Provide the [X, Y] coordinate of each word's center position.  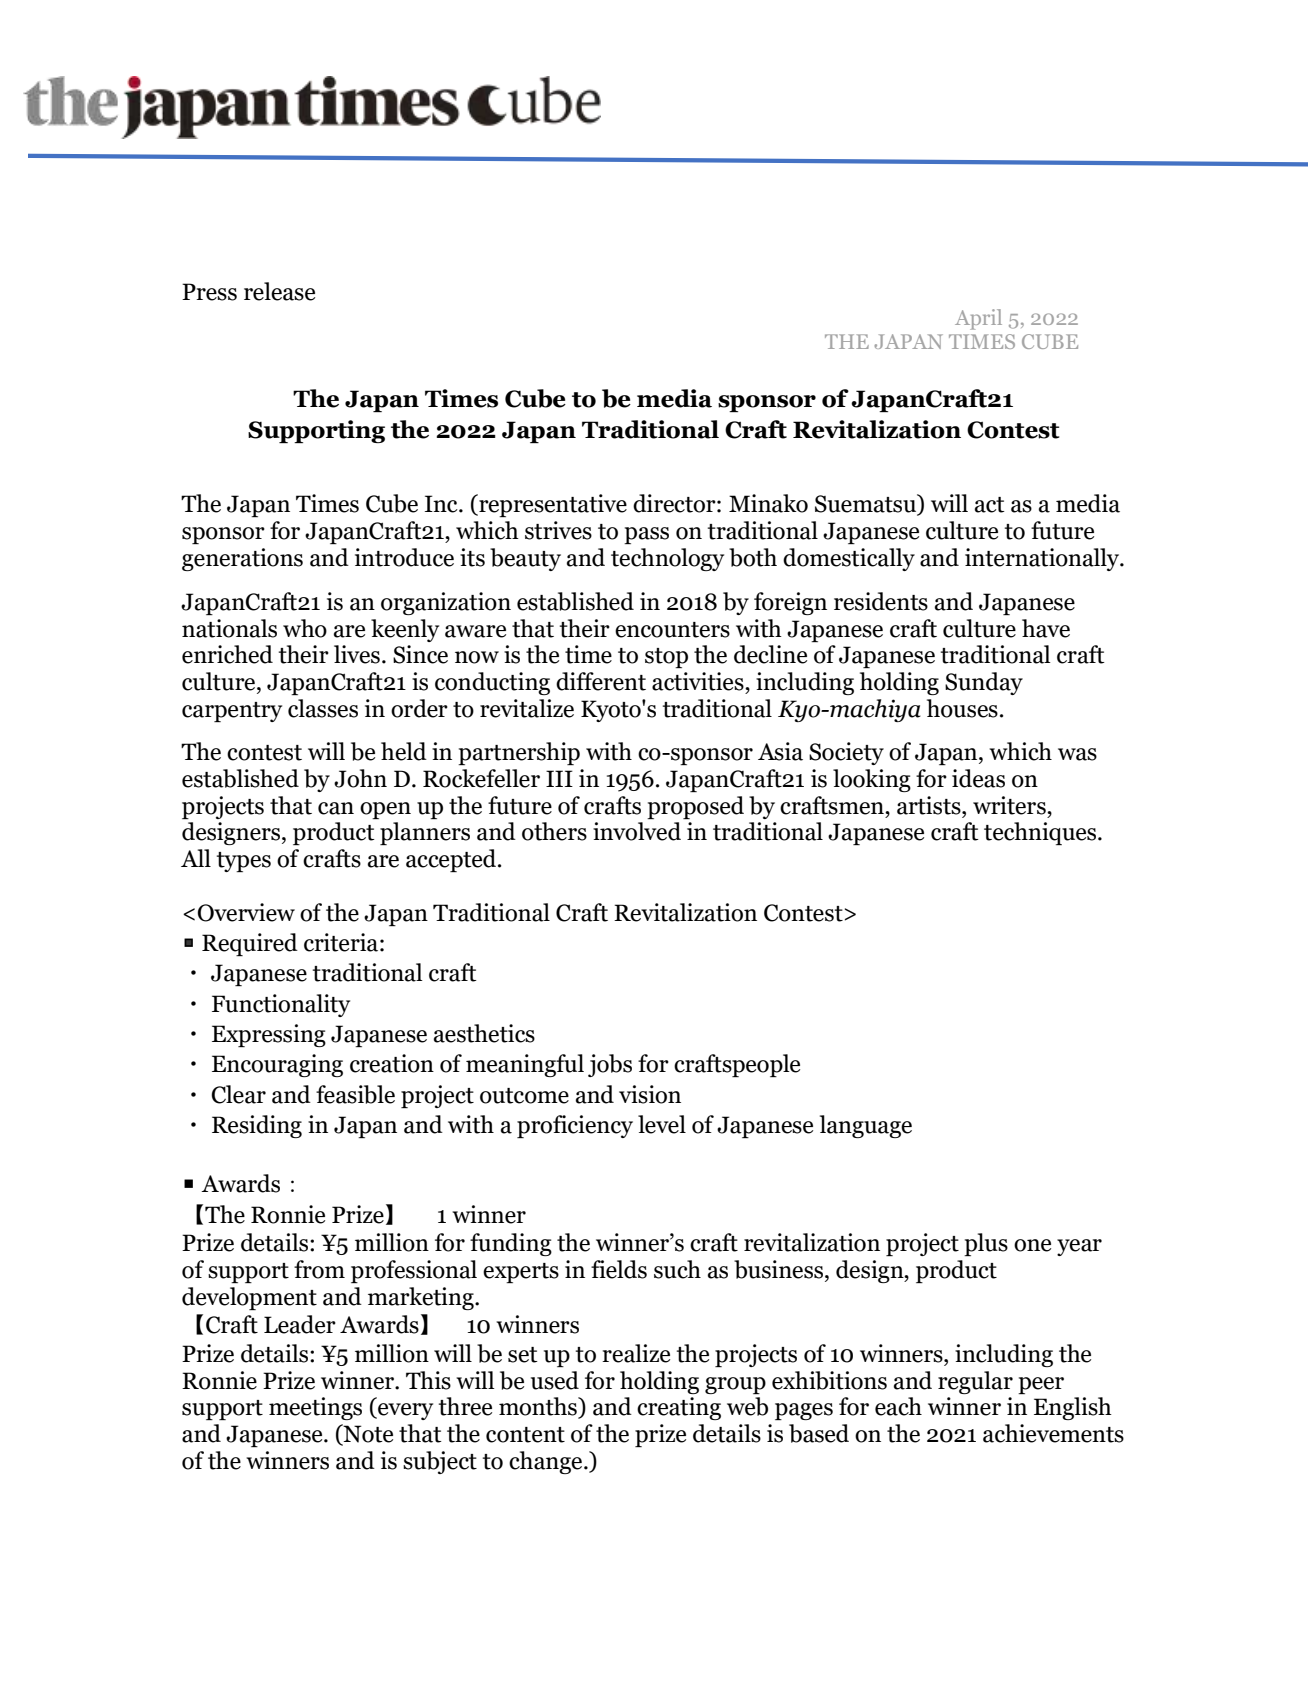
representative [552, 505]
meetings [315, 1408]
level [662, 1124]
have [1046, 628]
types [244, 862]
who [305, 628]
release [279, 291]
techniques [1041, 833]
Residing [257, 1126]
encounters [672, 630]
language [866, 1126]
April [978, 319]
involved [637, 831]
